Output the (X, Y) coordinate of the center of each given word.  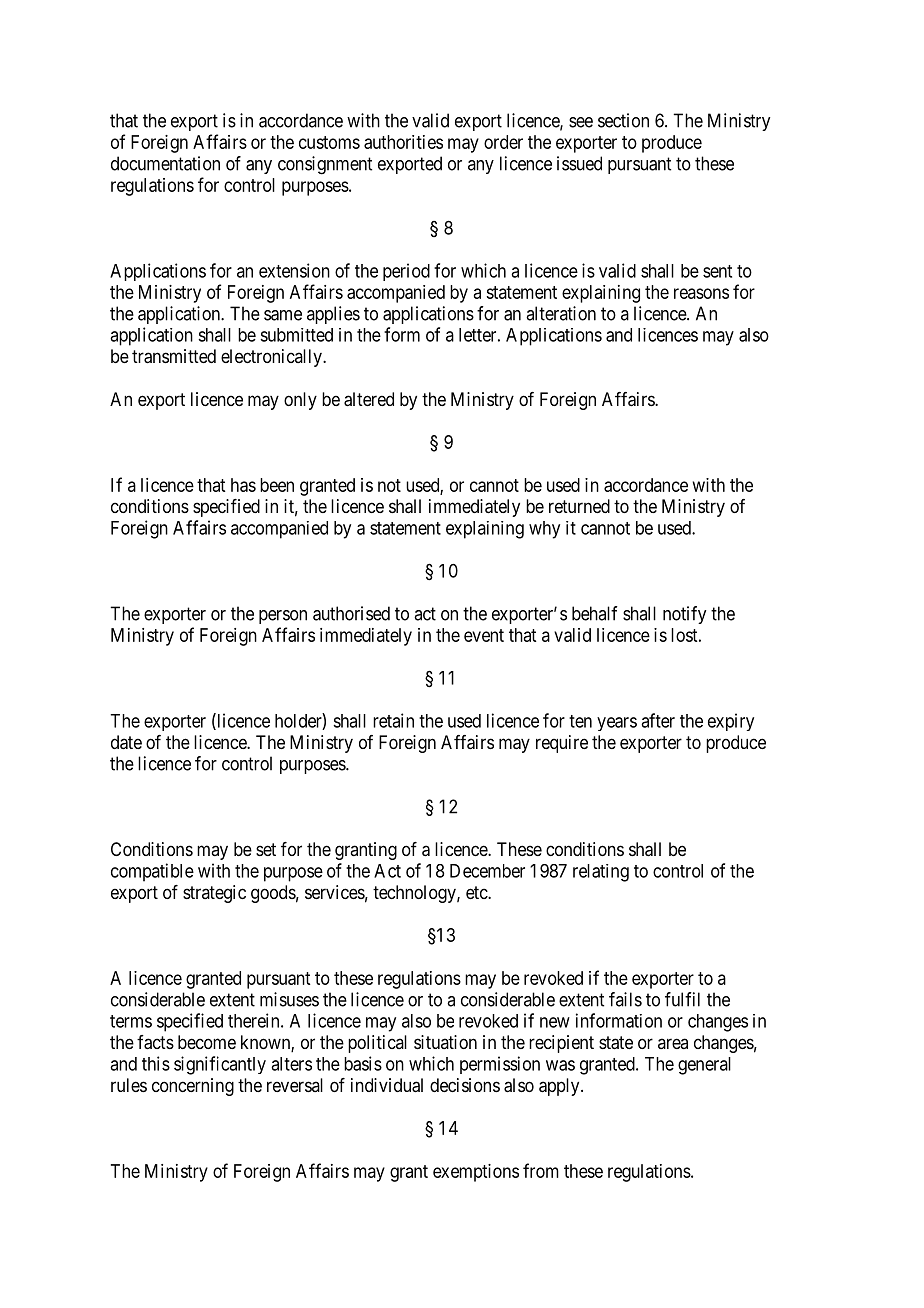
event (484, 635)
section (623, 120)
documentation (165, 163)
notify (684, 615)
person (283, 617)
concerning (193, 1087)
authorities (403, 142)
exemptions (476, 1173)
